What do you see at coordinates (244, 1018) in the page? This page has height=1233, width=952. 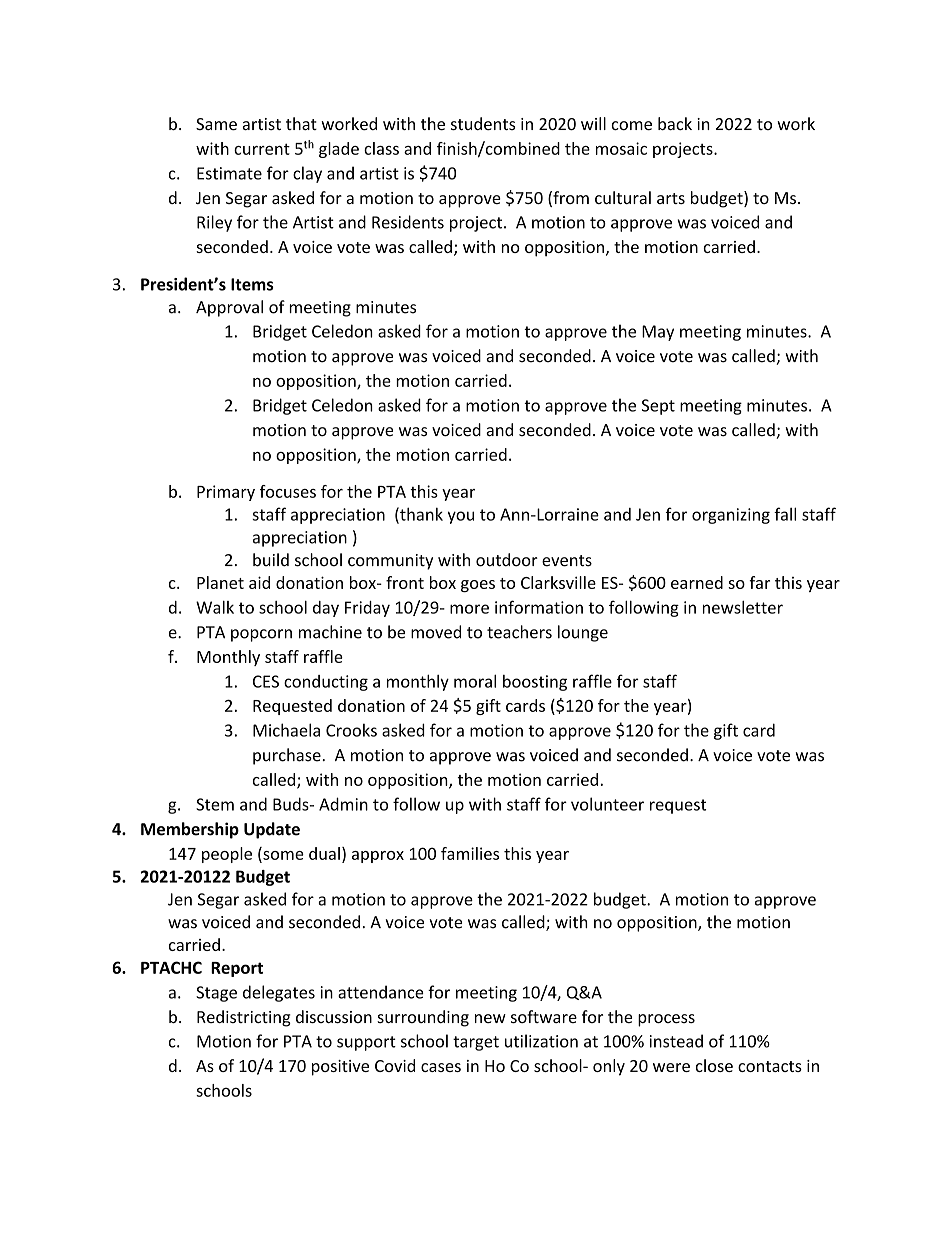 I see `Redistricting` at bounding box center [244, 1018].
